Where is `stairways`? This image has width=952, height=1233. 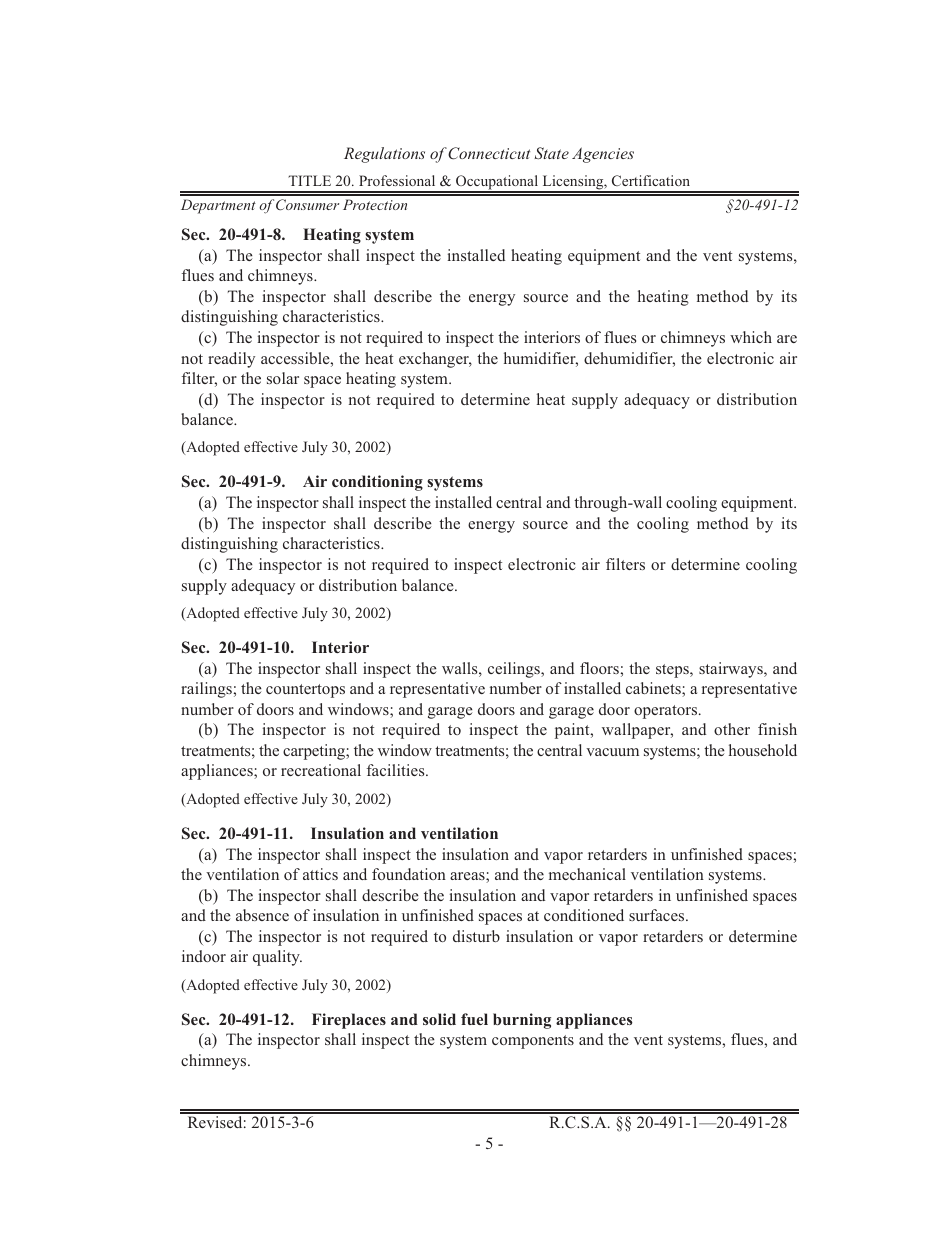 stairways is located at coordinates (732, 670).
